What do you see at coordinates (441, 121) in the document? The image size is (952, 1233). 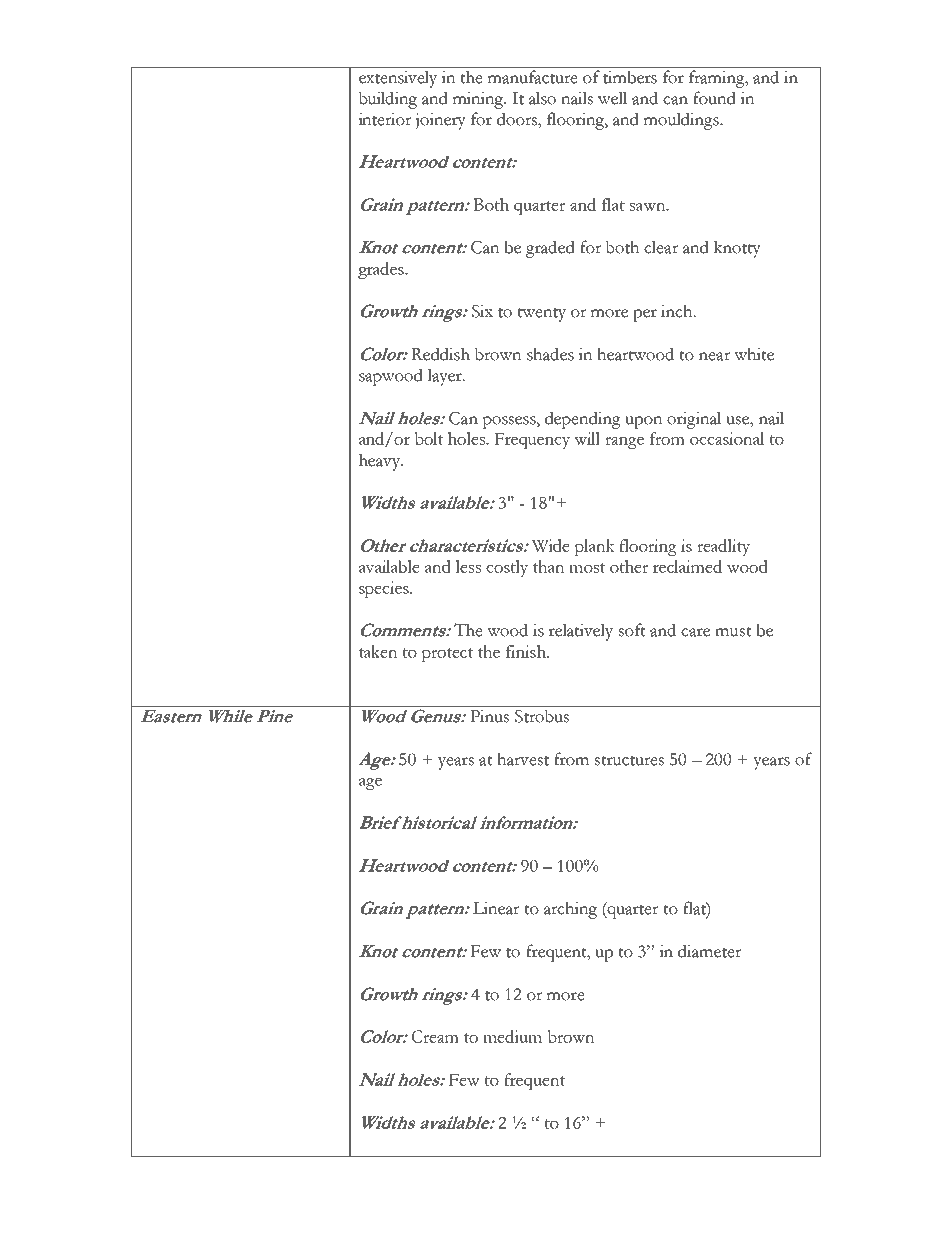 I see `joinery` at bounding box center [441, 121].
